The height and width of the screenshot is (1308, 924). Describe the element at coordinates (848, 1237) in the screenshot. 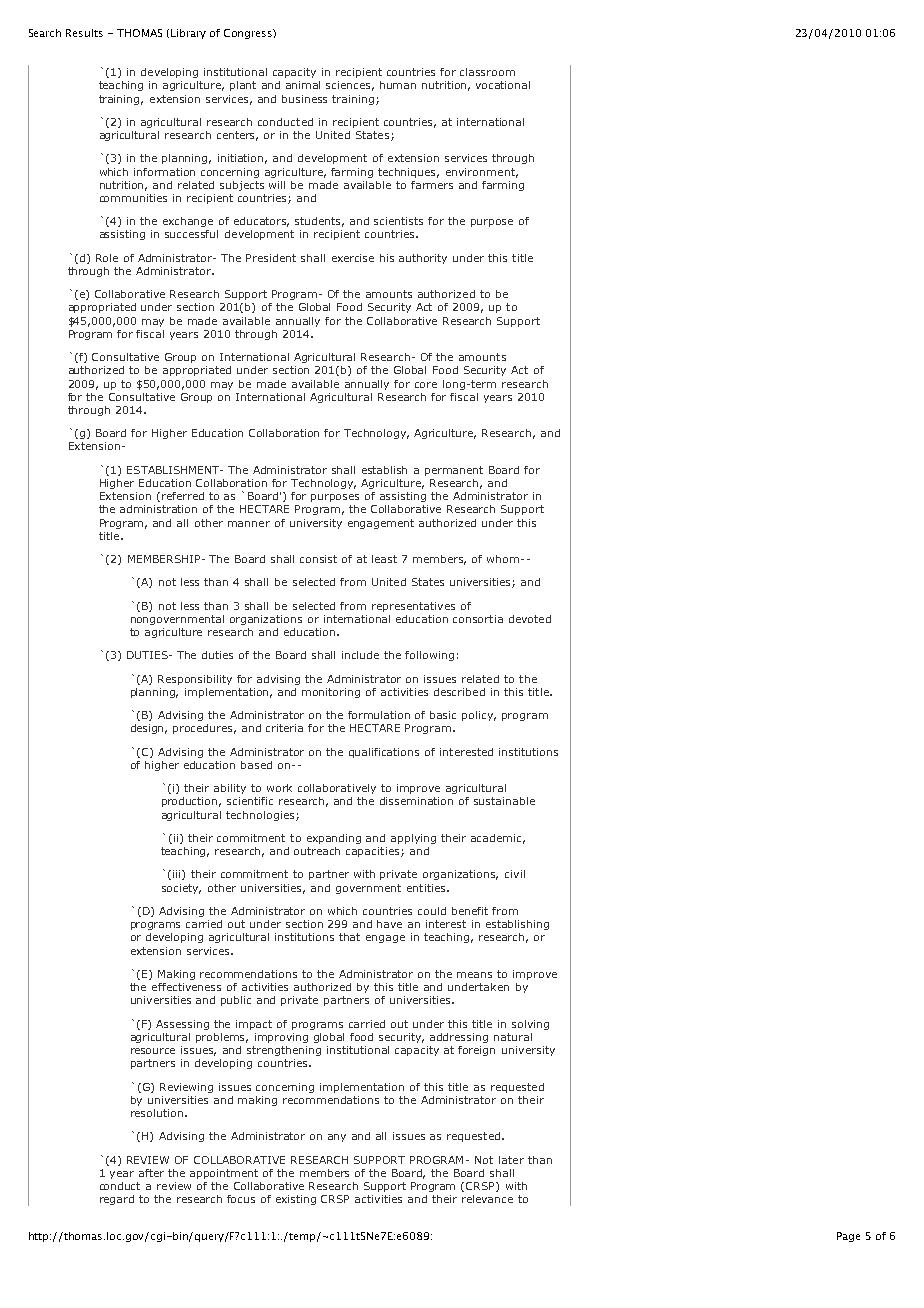

I see `Page` at that location.
